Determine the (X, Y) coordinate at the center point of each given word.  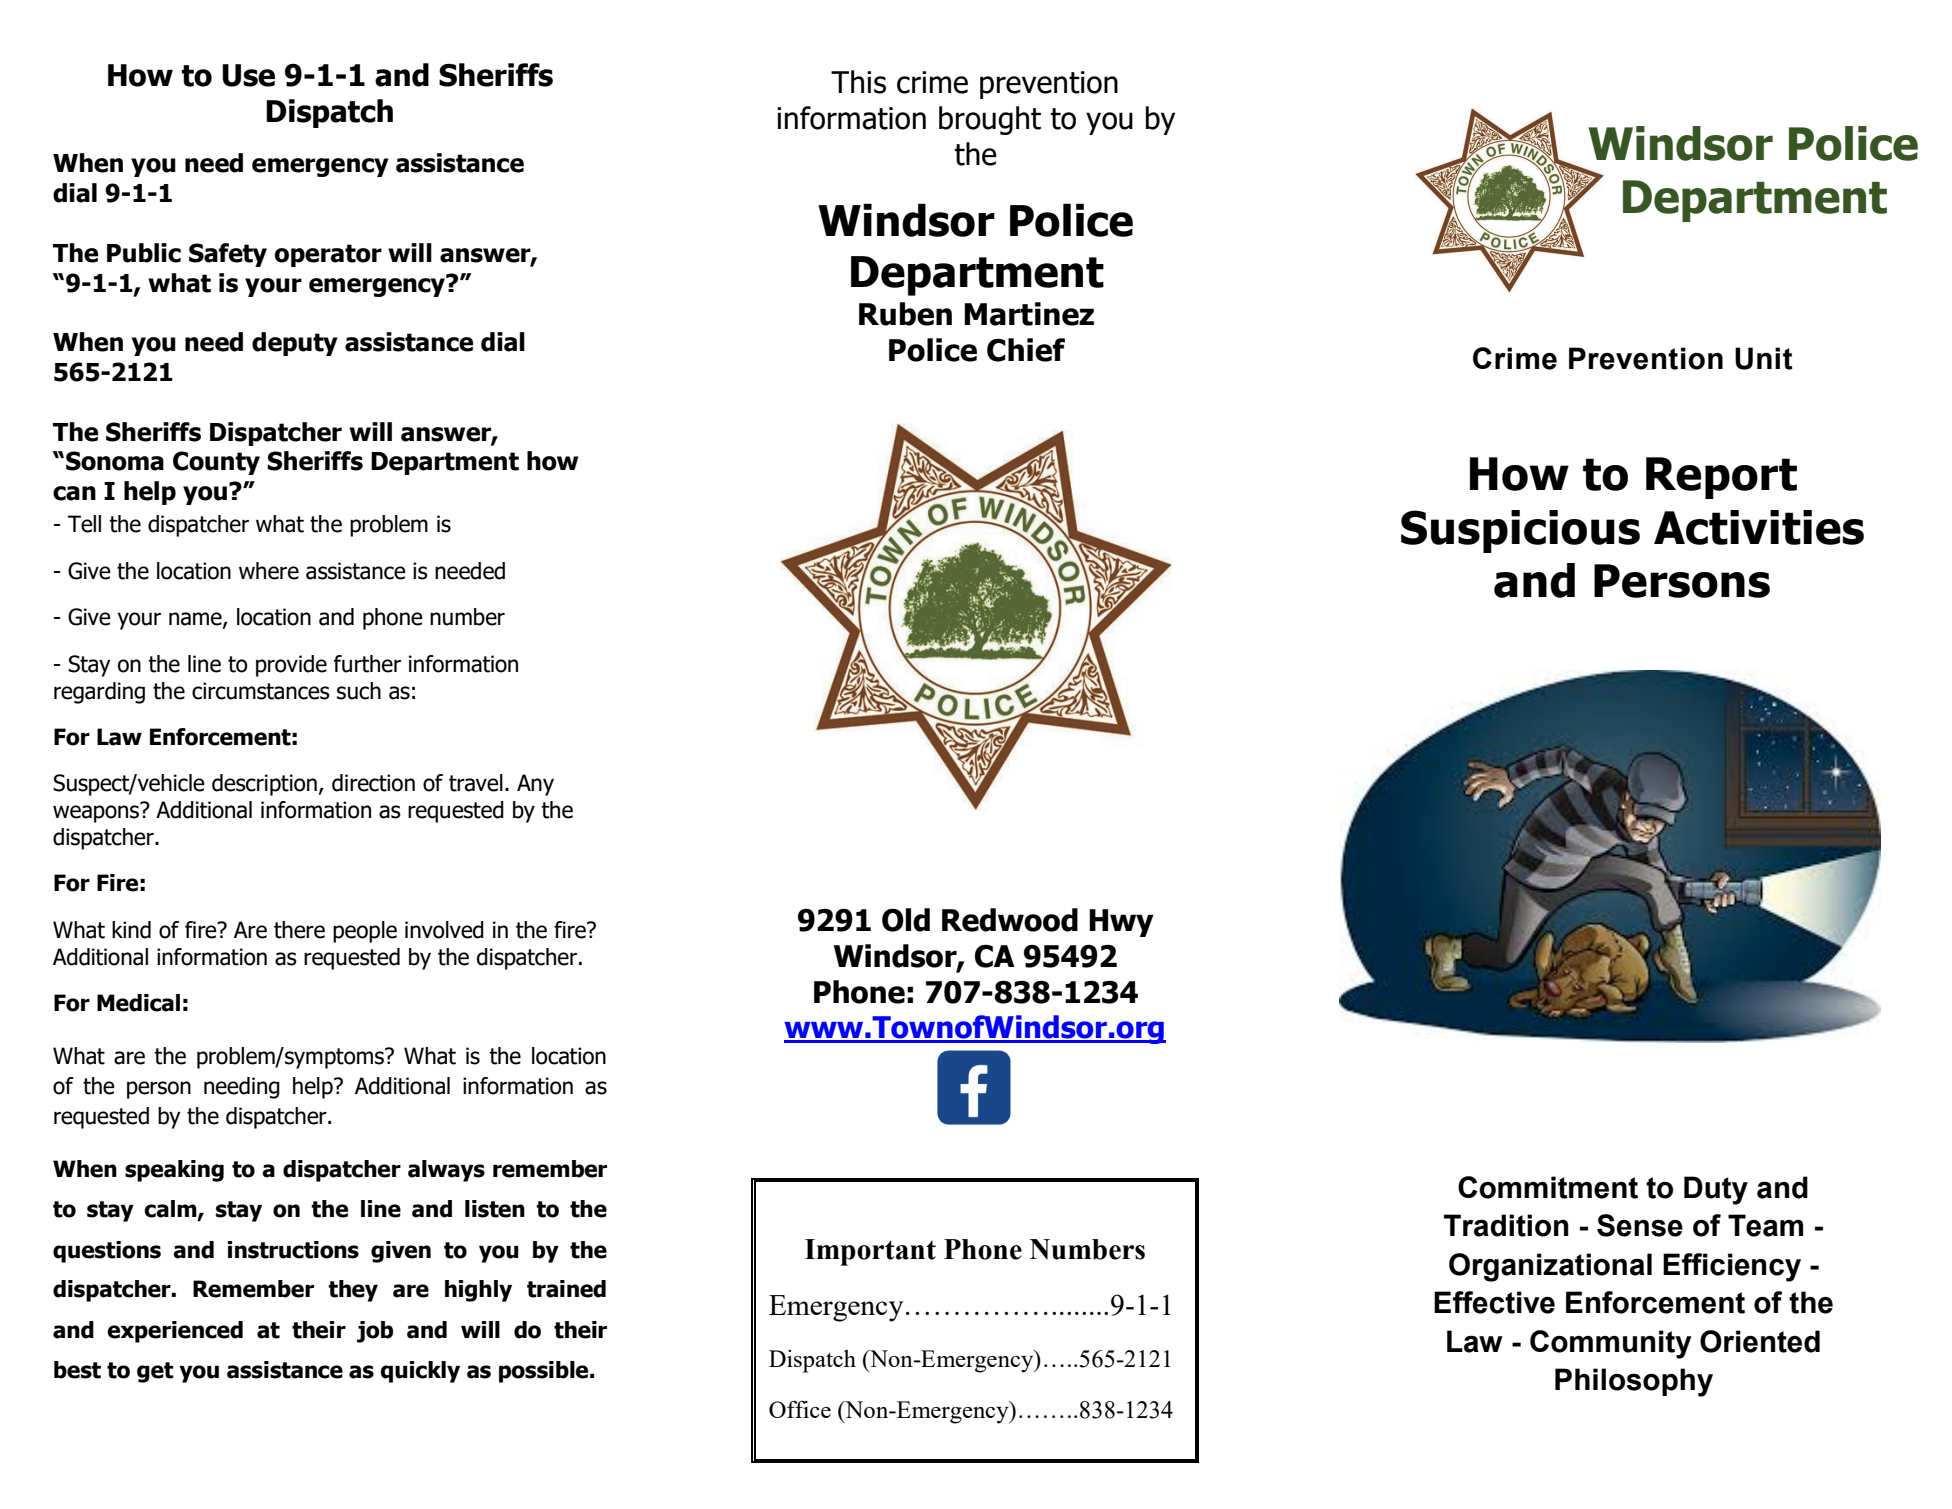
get (155, 1372)
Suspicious (1520, 531)
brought (990, 120)
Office (800, 1409)
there (299, 930)
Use (248, 75)
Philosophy (1634, 1382)
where (269, 571)
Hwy (1121, 923)
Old (906, 920)
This (858, 82)
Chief (1026, 350)
